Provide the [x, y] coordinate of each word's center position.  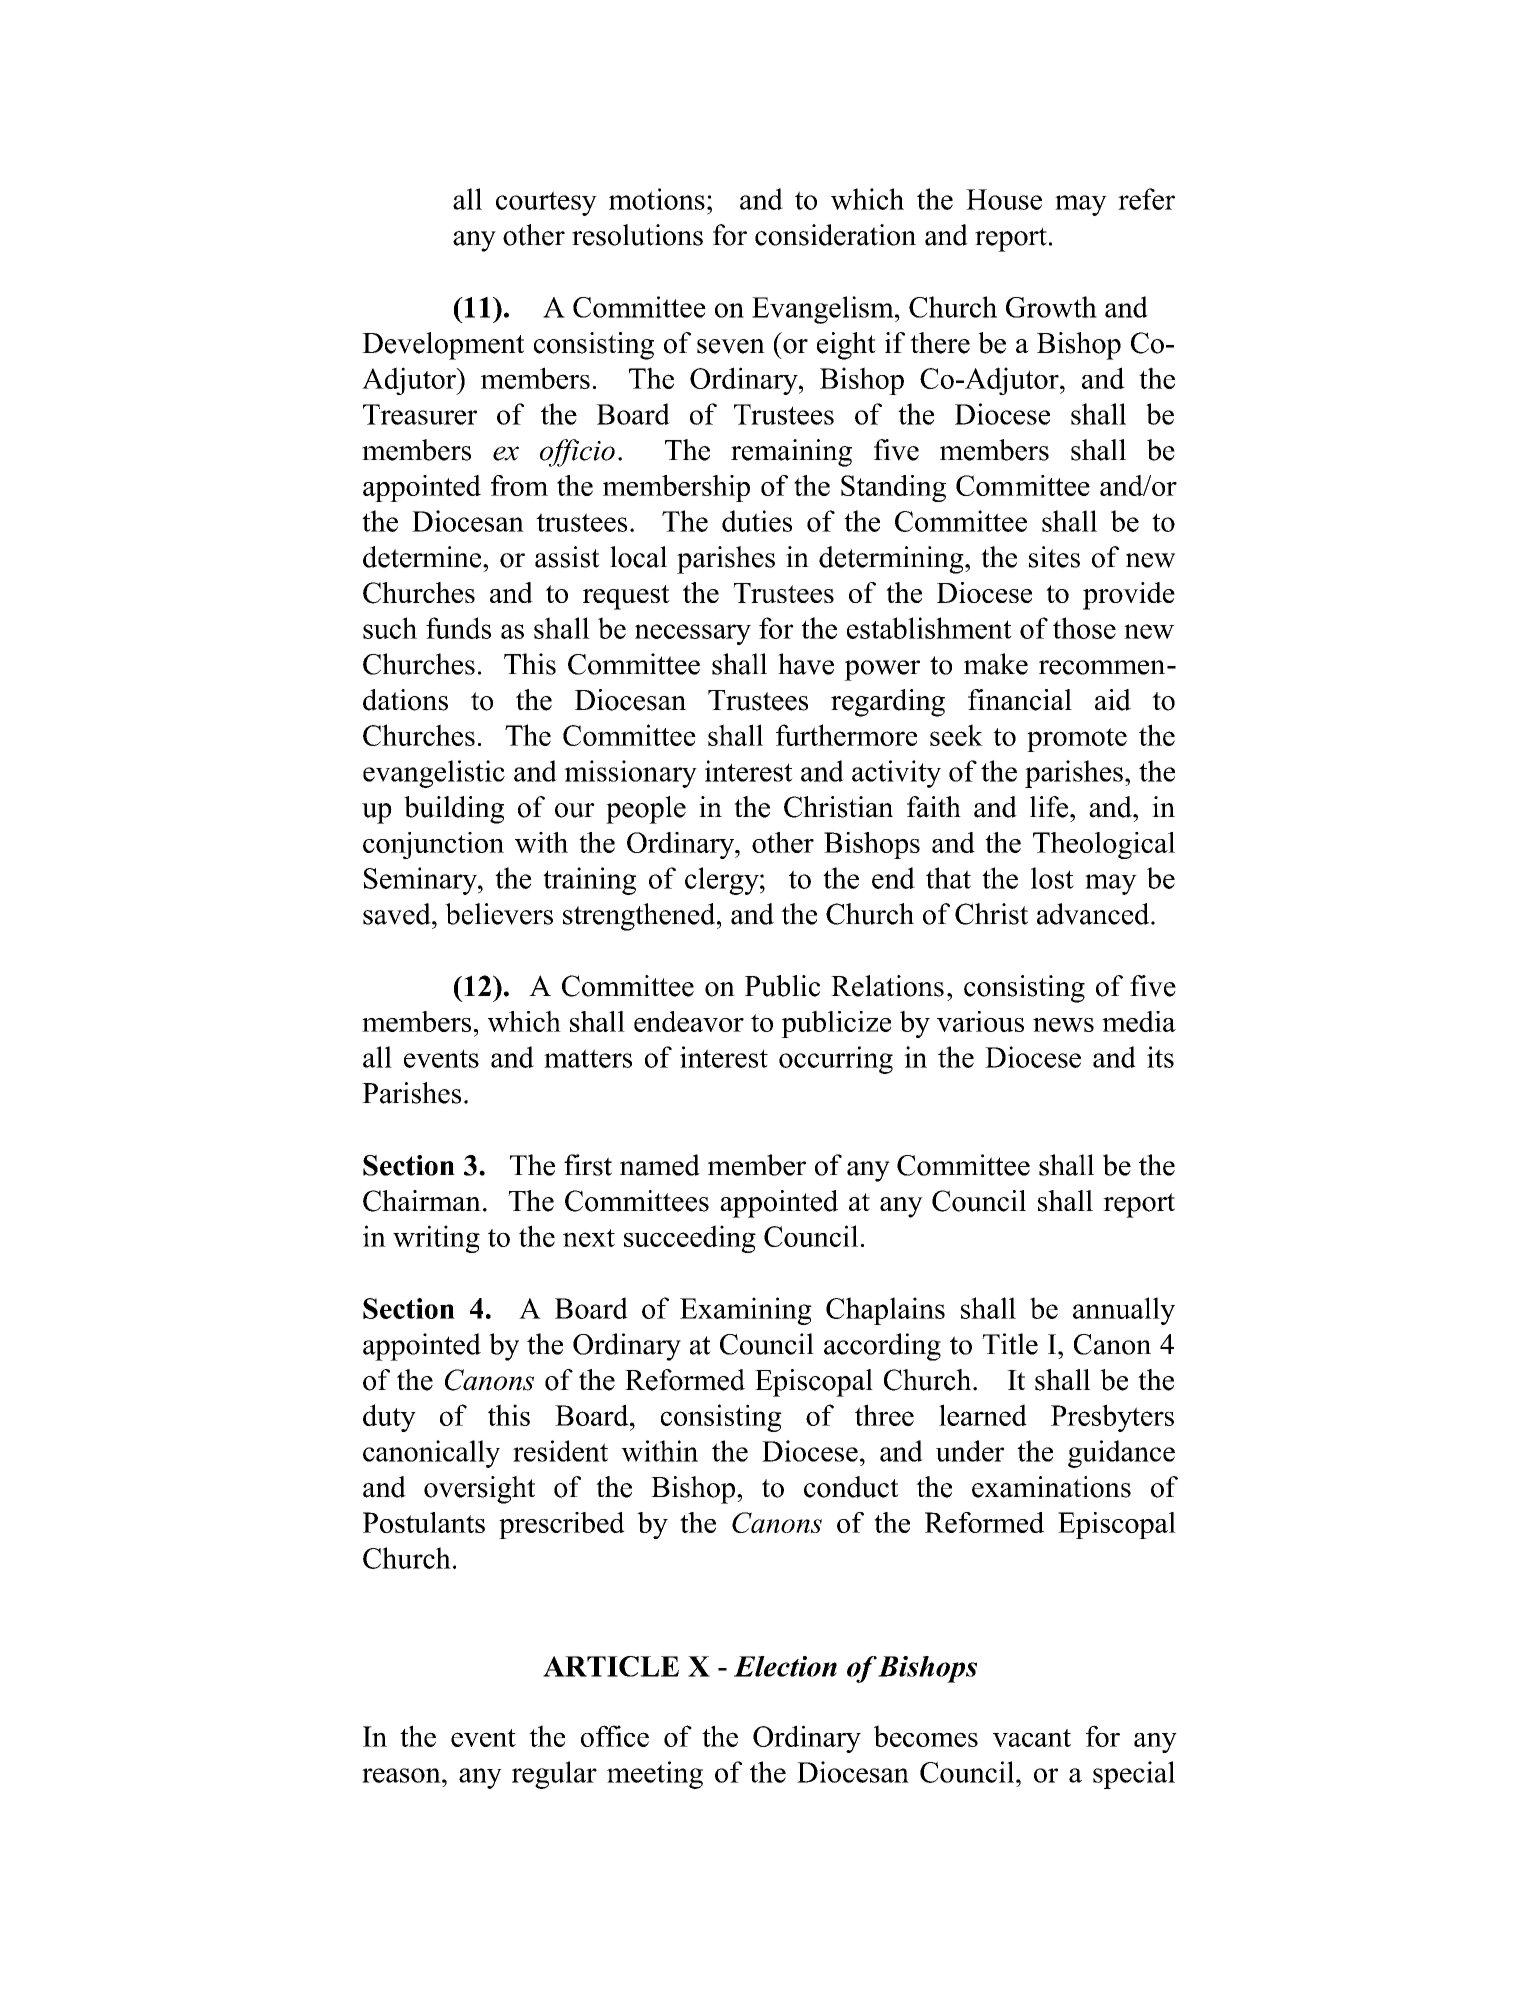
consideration [835, 235]
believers [499, 914]
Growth [1051, 307]
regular [554, 1775]
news [1063, 1025]
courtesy [546, 203]
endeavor [689, 1021]
